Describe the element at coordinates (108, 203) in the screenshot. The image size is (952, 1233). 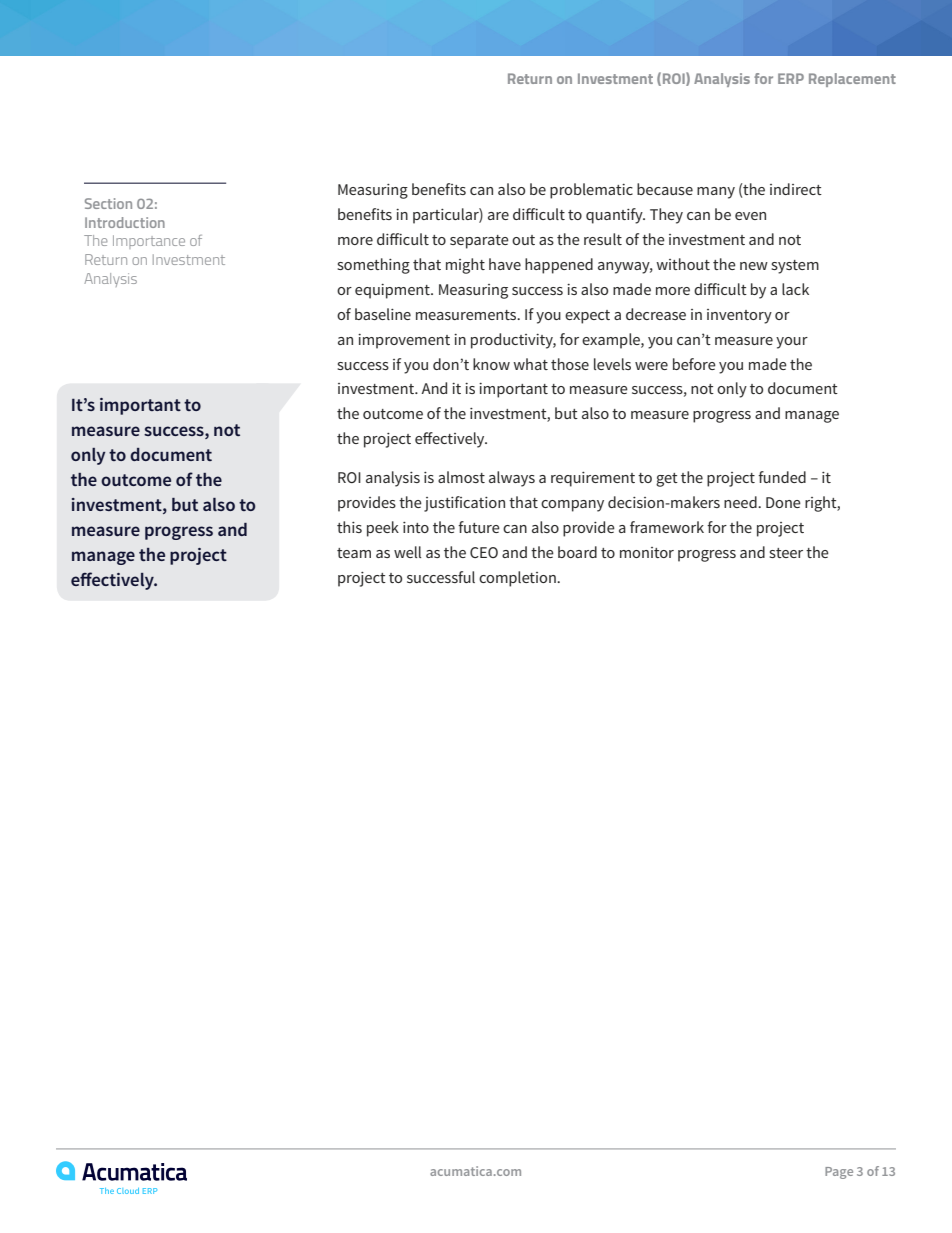
I see `Section` at that location.
